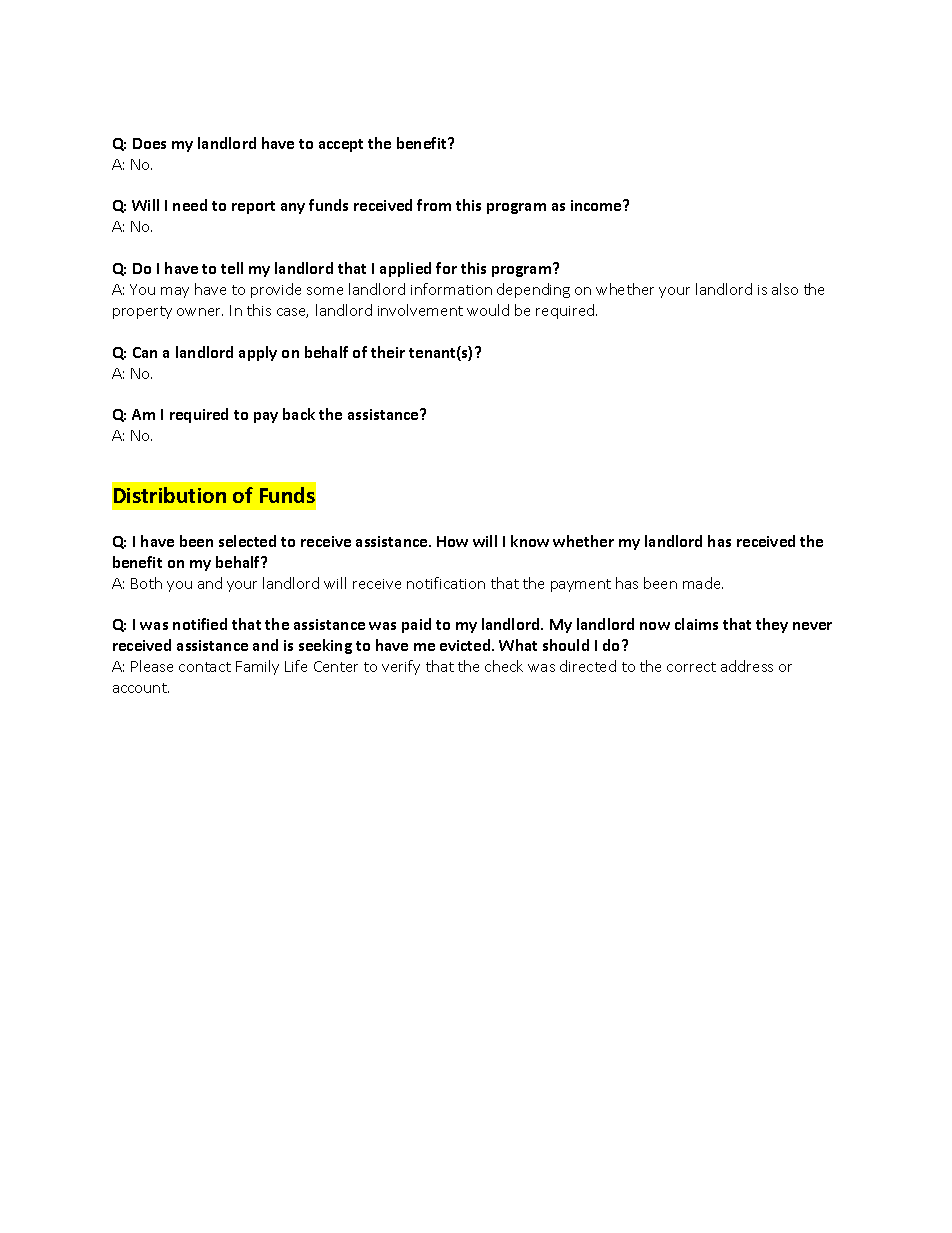 The height and width of the screenshot is (1233, 952). What do you see at coordinates (205, 667) in the screenshot?
I see `contact` at bounding box center [205, 667].
